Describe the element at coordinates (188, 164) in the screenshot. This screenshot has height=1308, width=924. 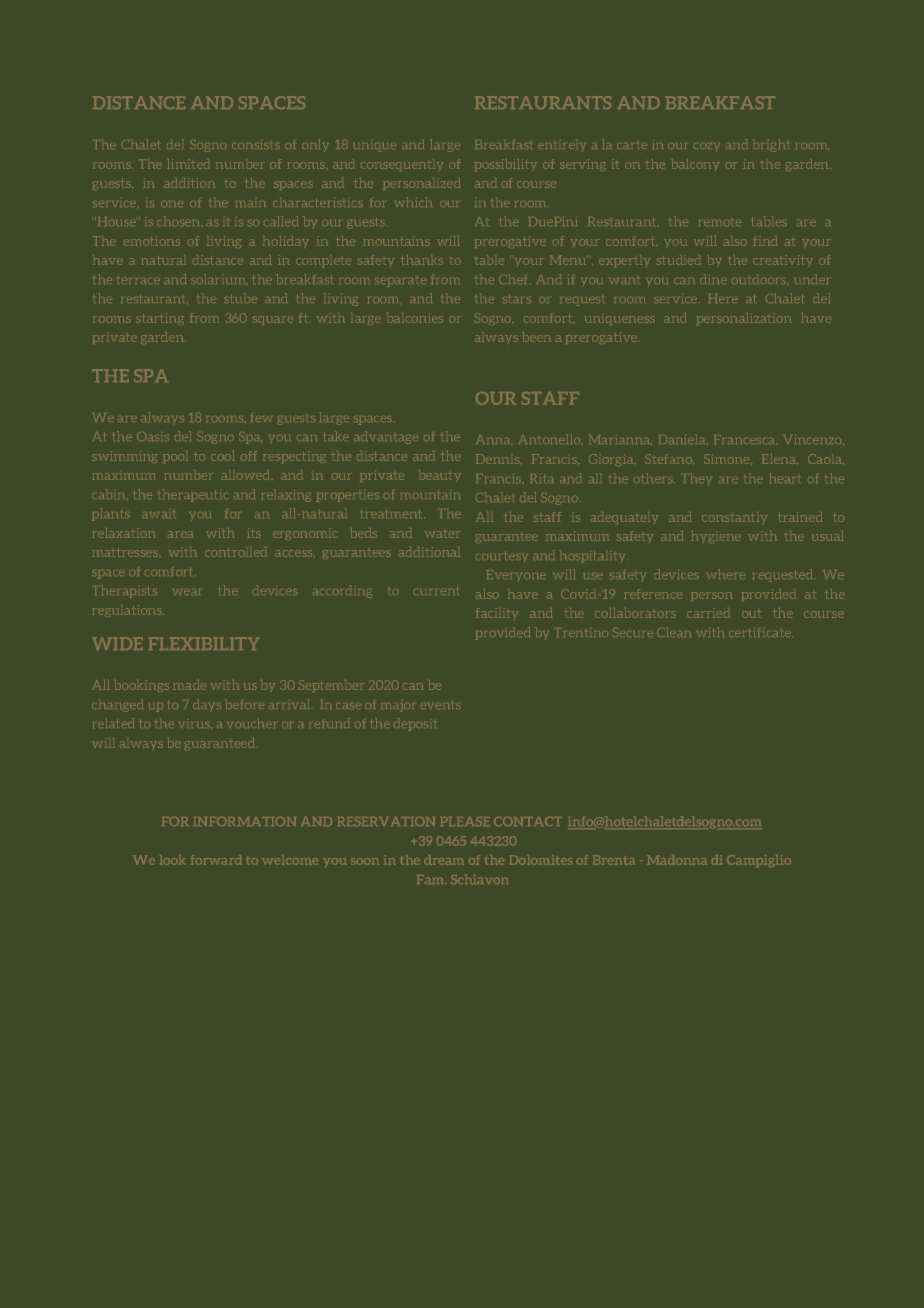
I see `limited` at that location.
